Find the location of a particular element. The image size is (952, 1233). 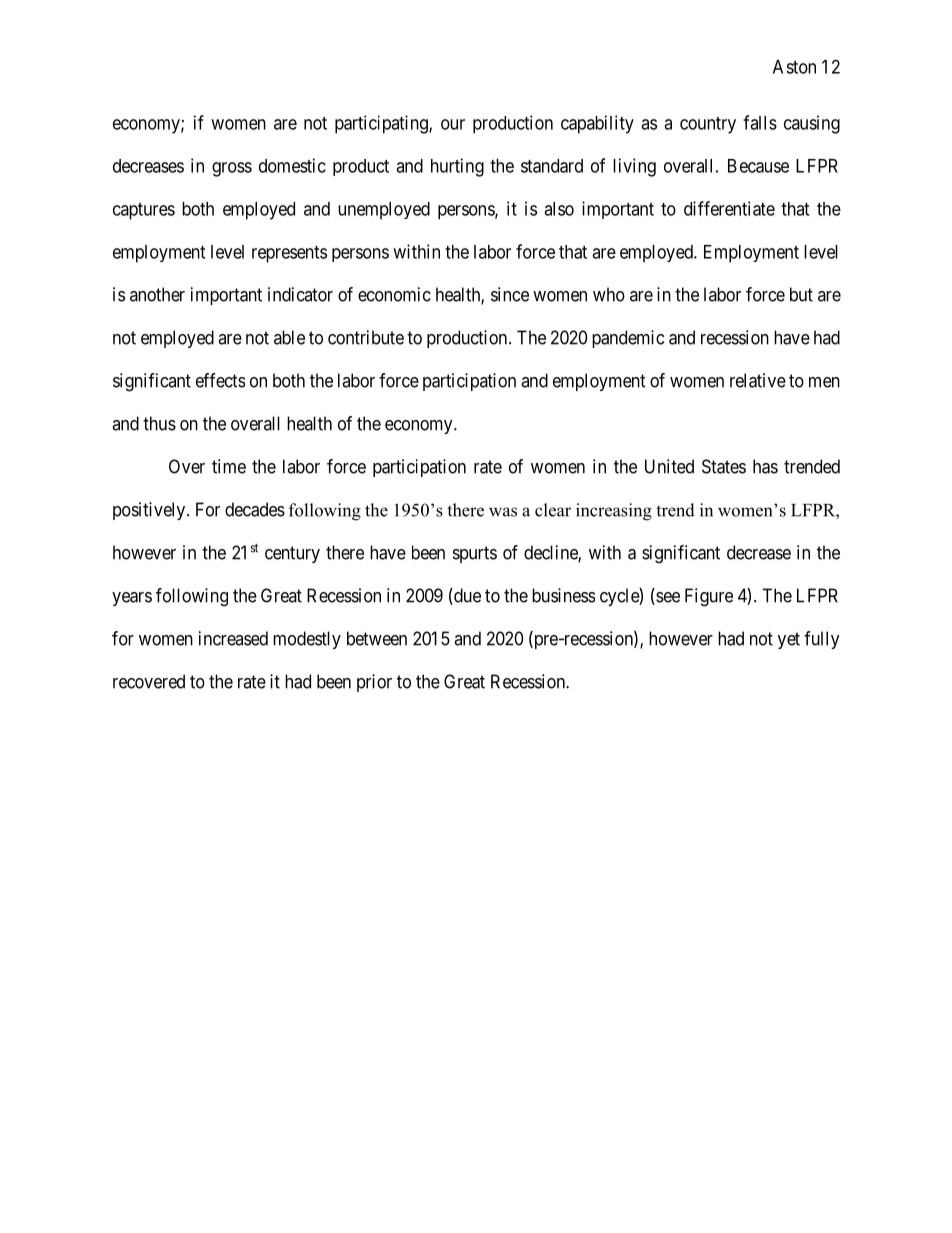

differentiate is located at coordinates (729, 208).
